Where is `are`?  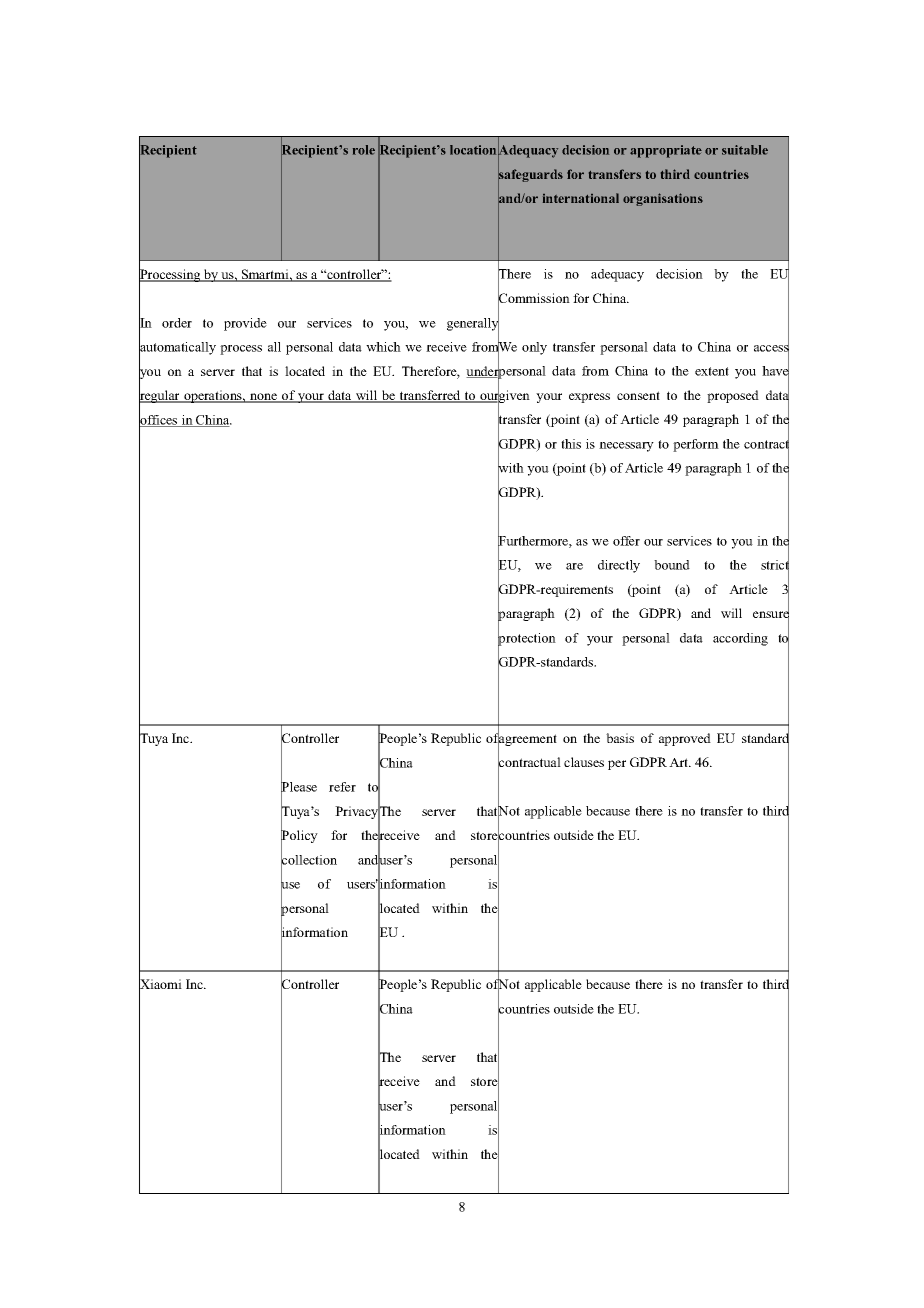
are is located at coordinates (574, 566).
